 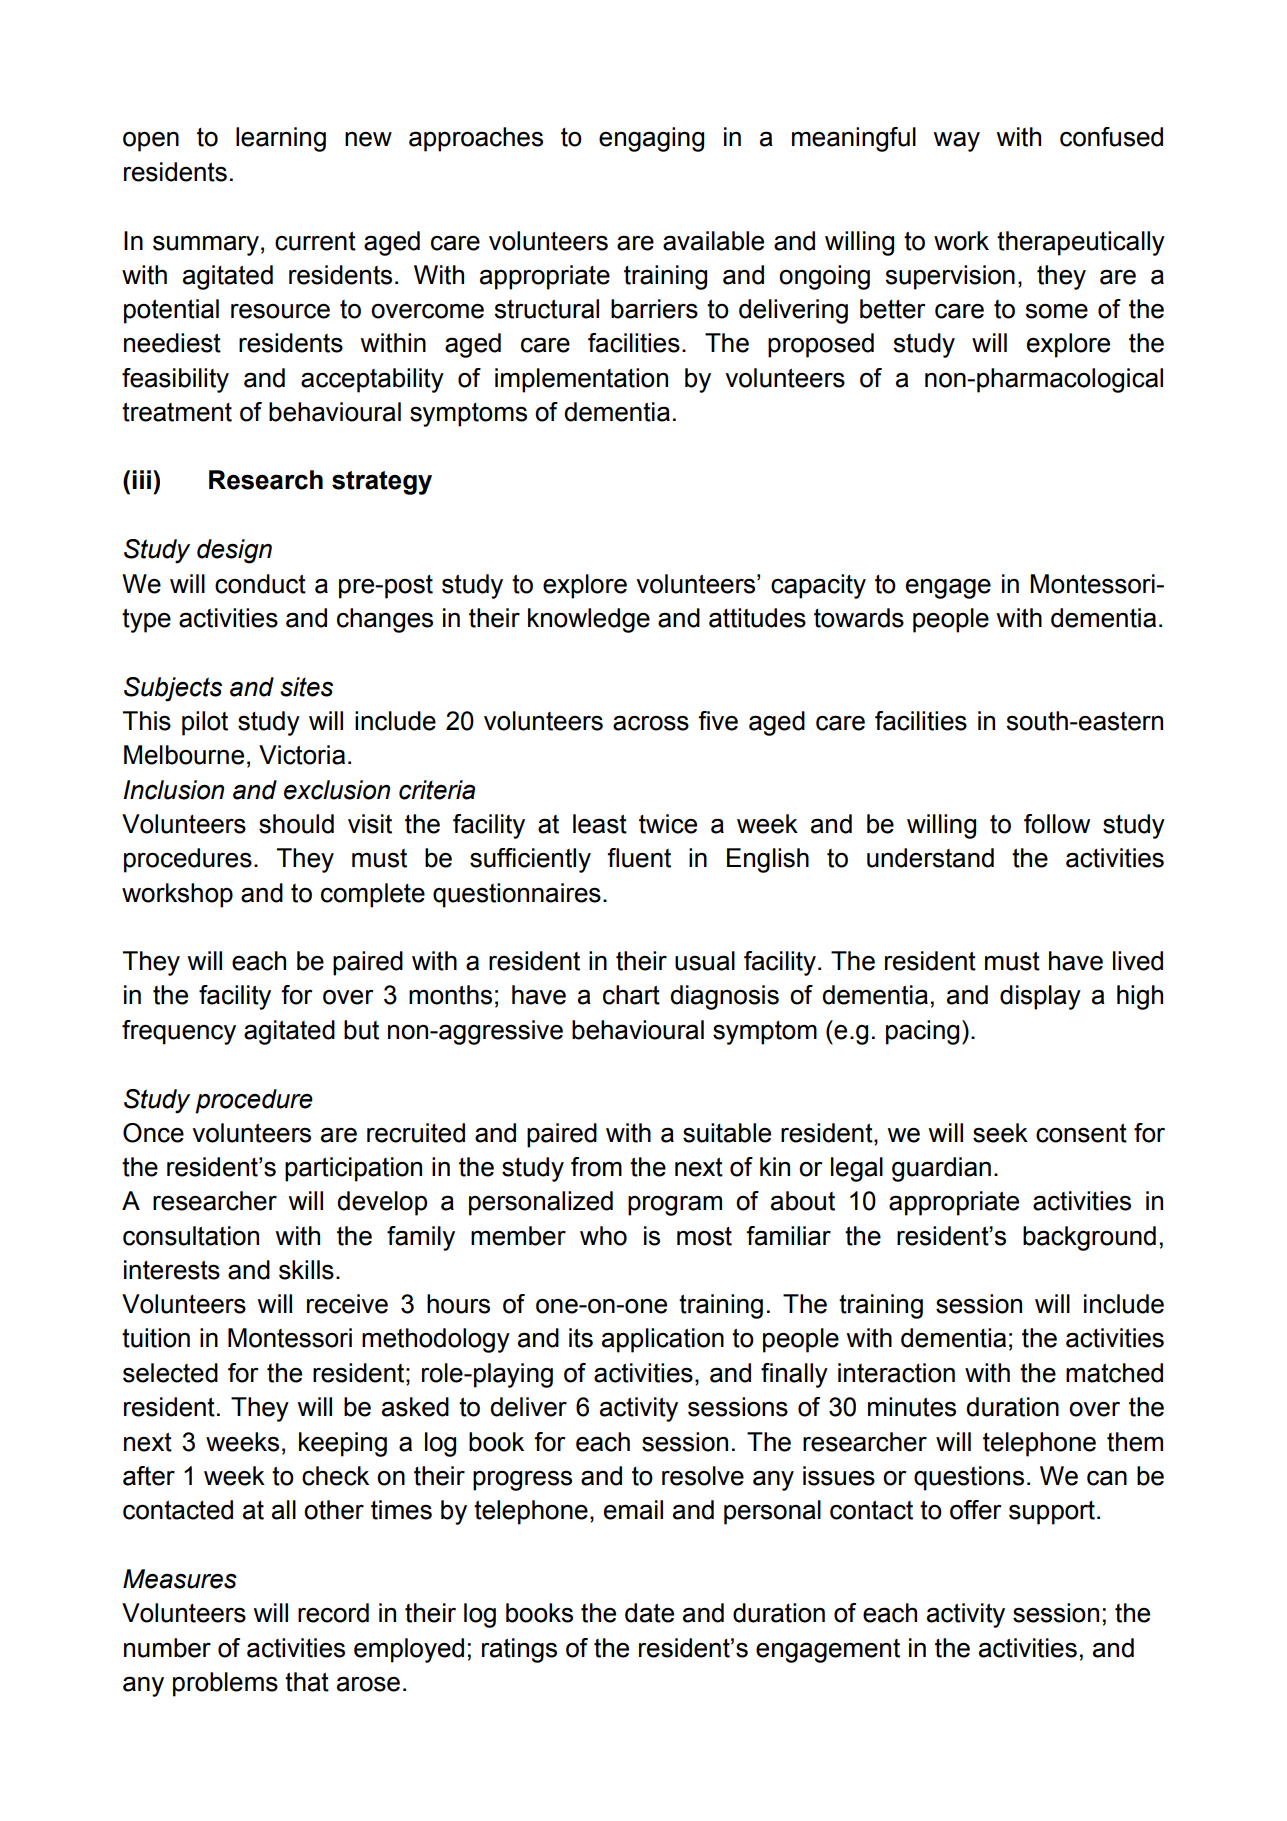 What do you see at coordinates (957, 141) in the screenshot?
I see `way` at bounding box center [957, 141].
